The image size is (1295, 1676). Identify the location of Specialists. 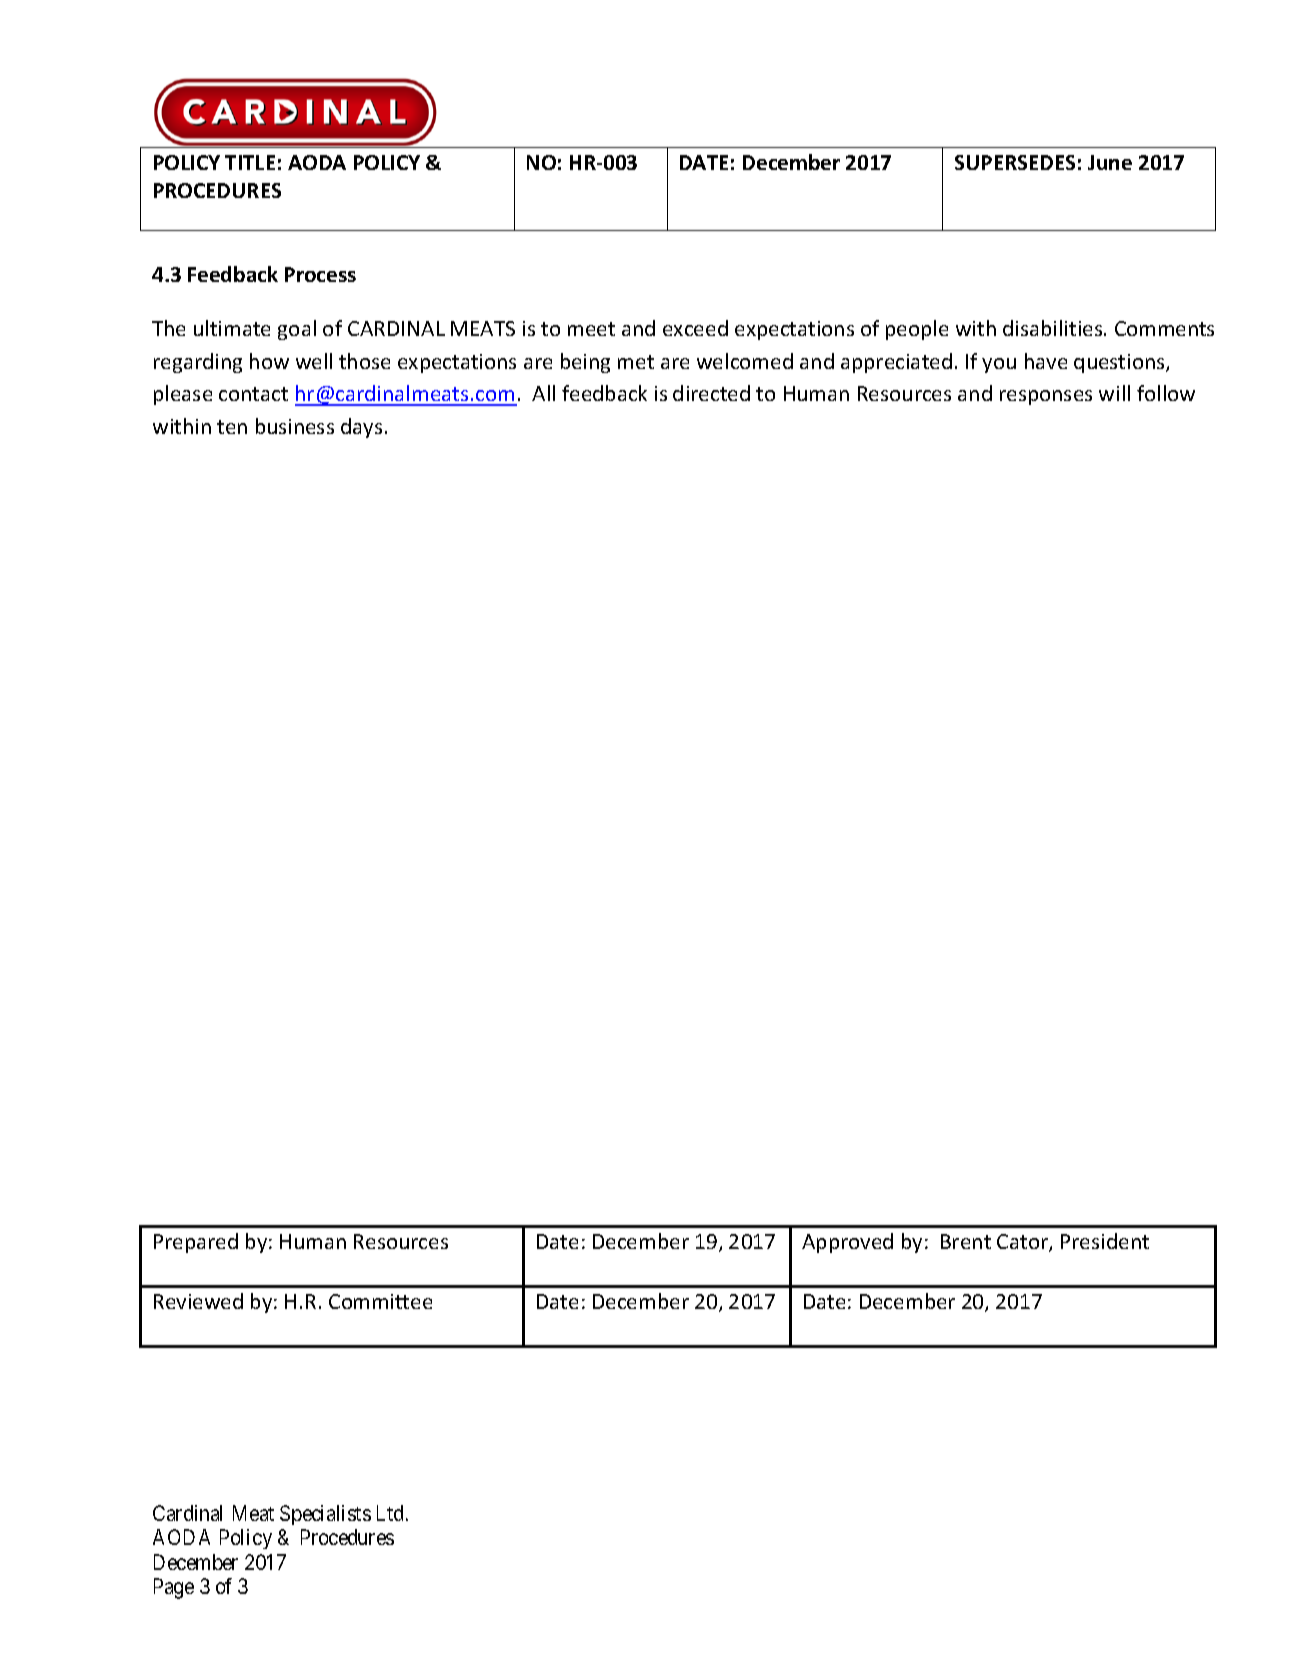
(325, 1515).
